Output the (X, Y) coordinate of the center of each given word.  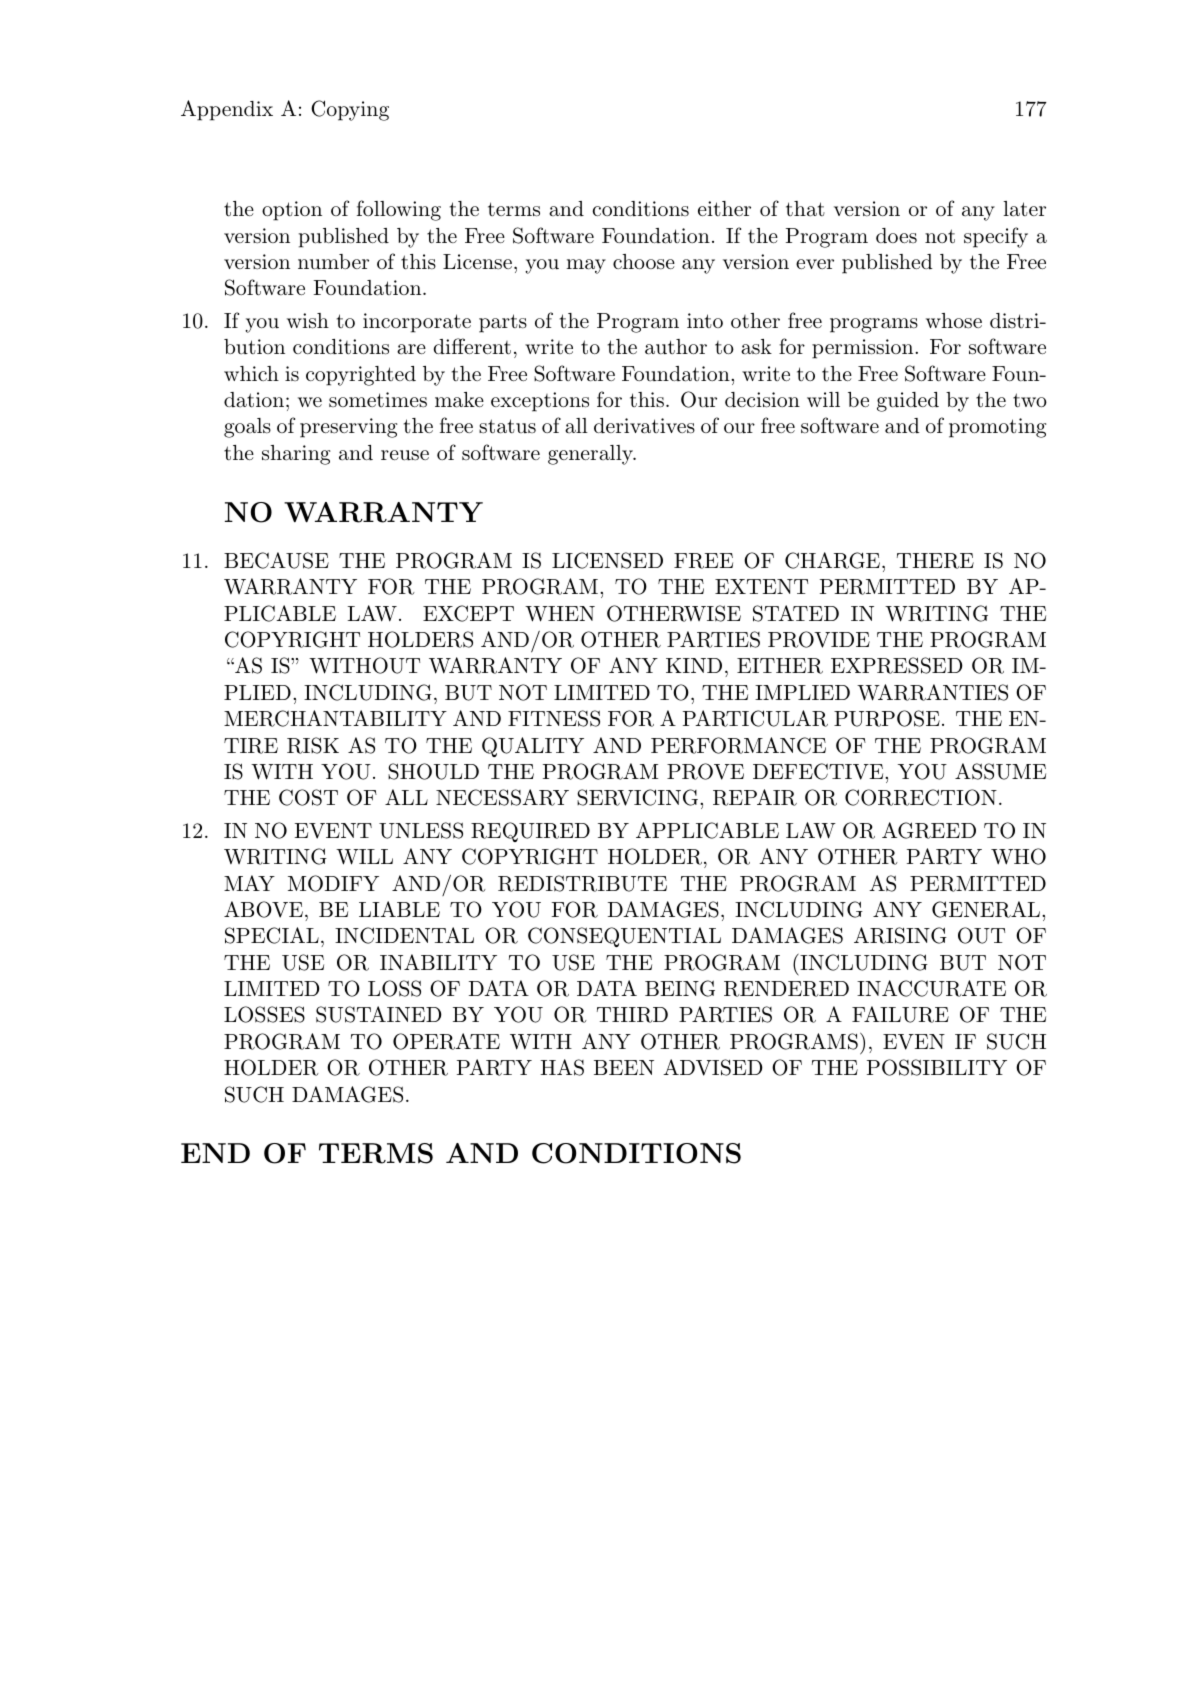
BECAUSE (276, 560)
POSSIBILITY (937, 1067)
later (1024, 209)
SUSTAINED (379, 1014)
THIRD (632, 1015)
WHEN (560, 614)
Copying (350, 110)
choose (644, 261)
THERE (935, 561)
